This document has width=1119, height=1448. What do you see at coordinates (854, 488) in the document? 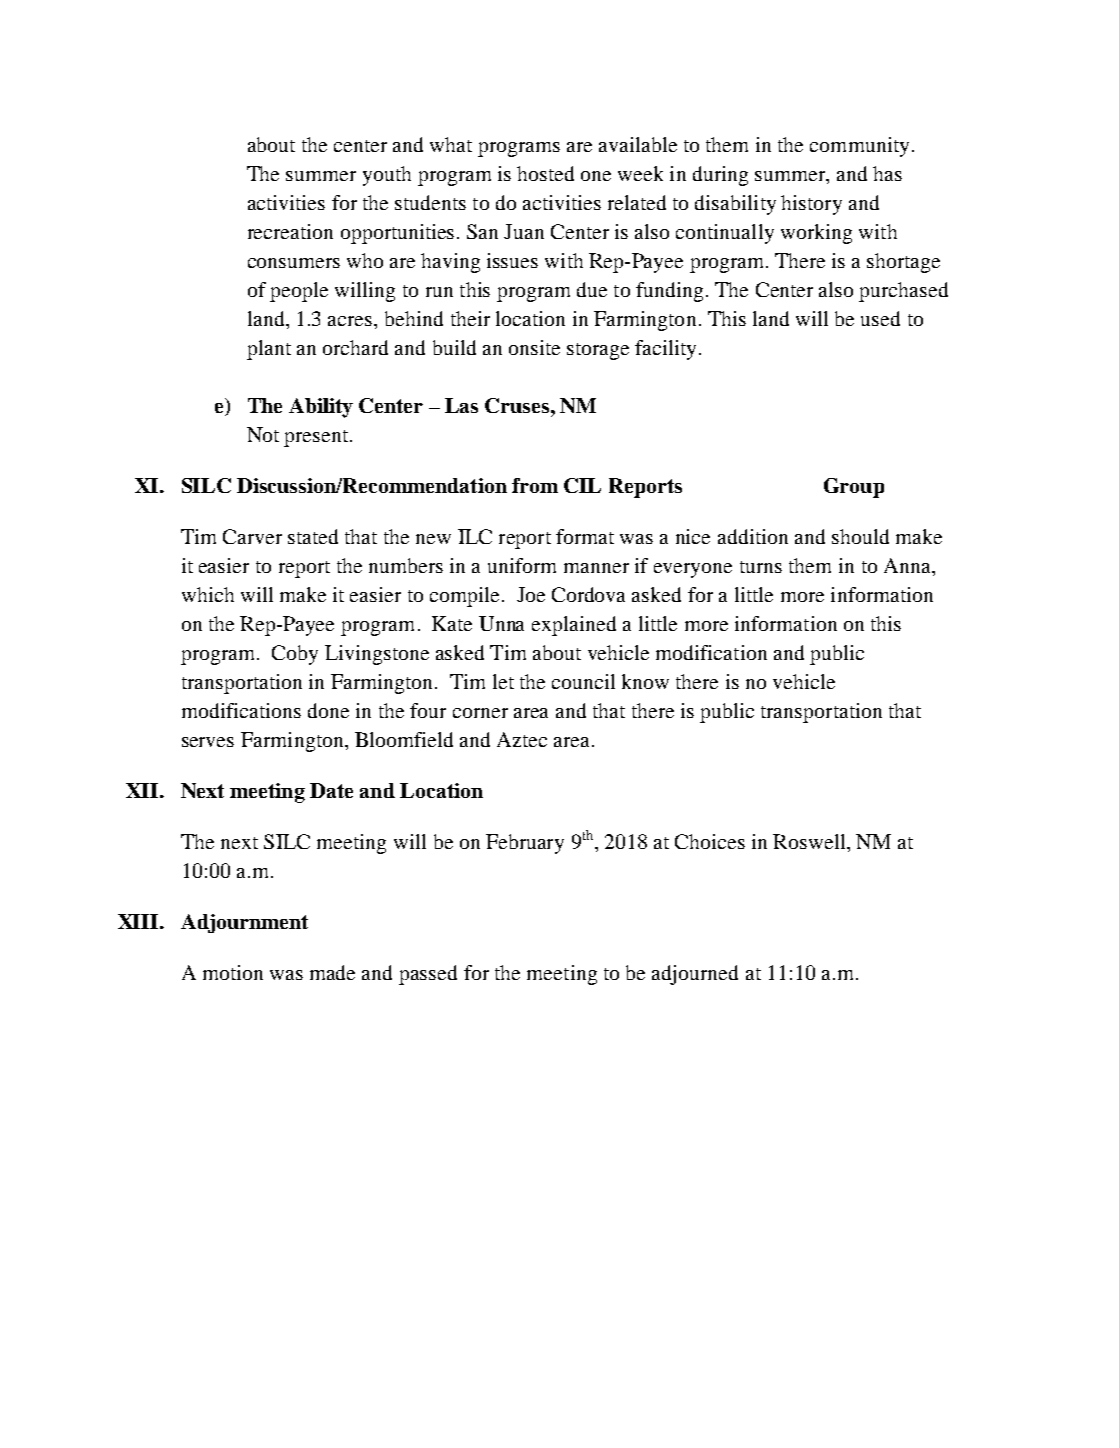
I see `Group` at bounding box center [854, 488].
